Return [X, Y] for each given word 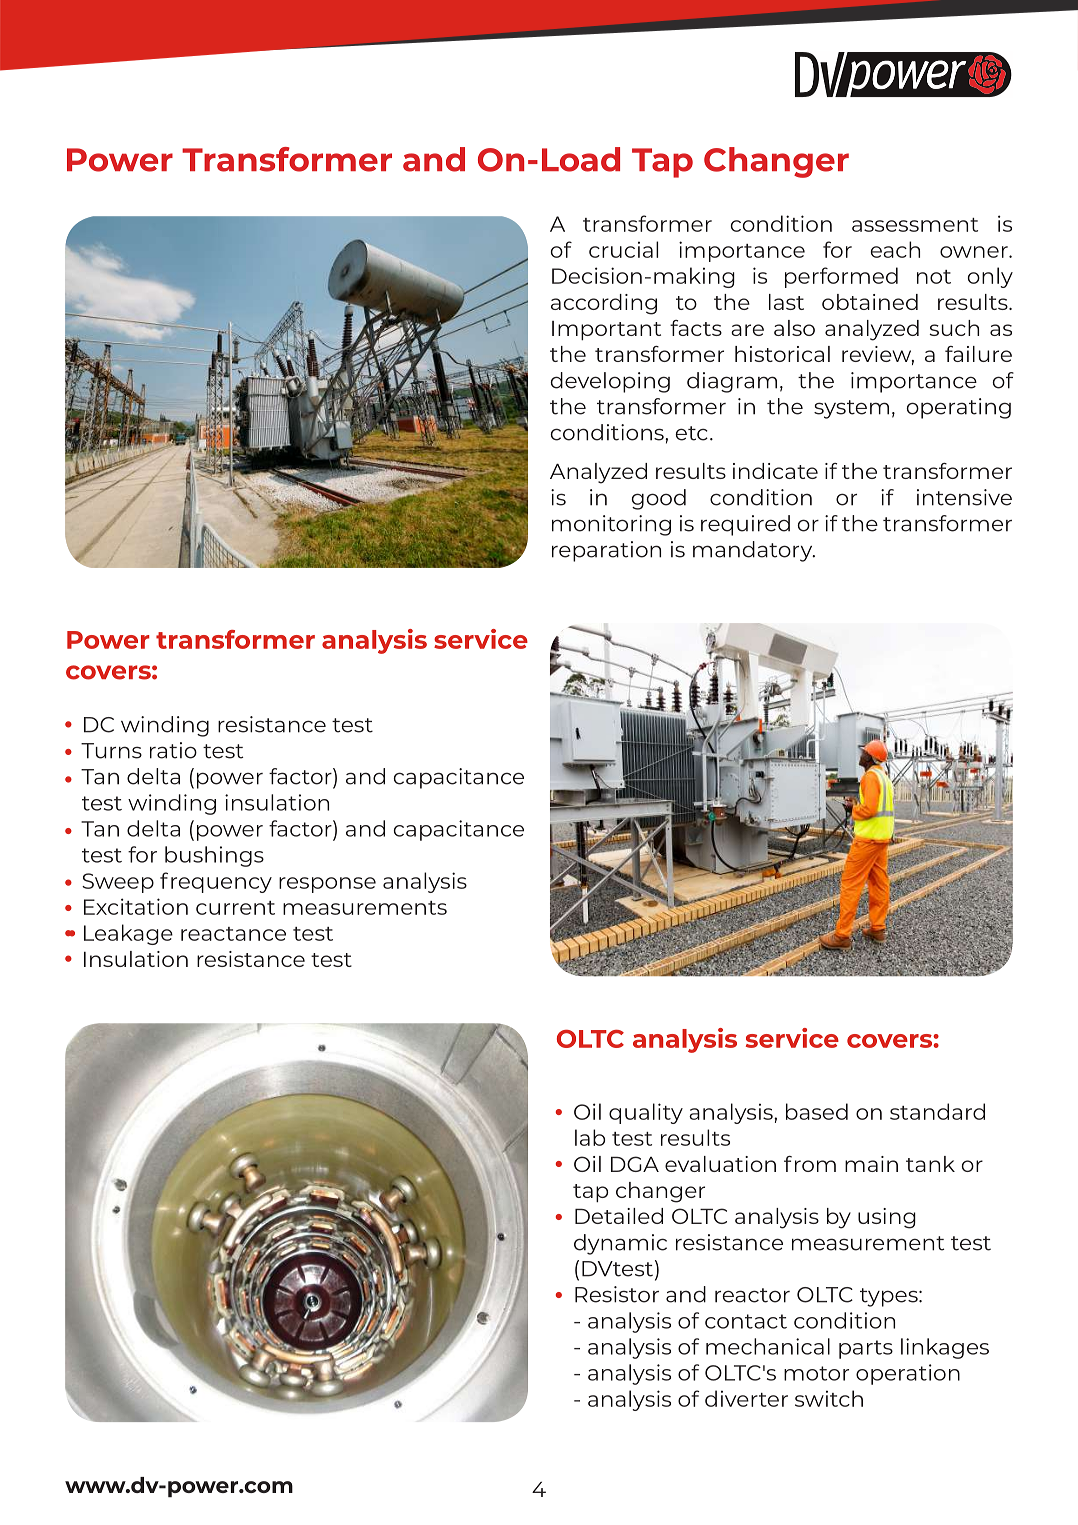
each [895, 249]
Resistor [617, 1294]
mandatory [754, 551]
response [327, 885]
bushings [214, 856]
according [604, 304]
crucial [623, 249]
